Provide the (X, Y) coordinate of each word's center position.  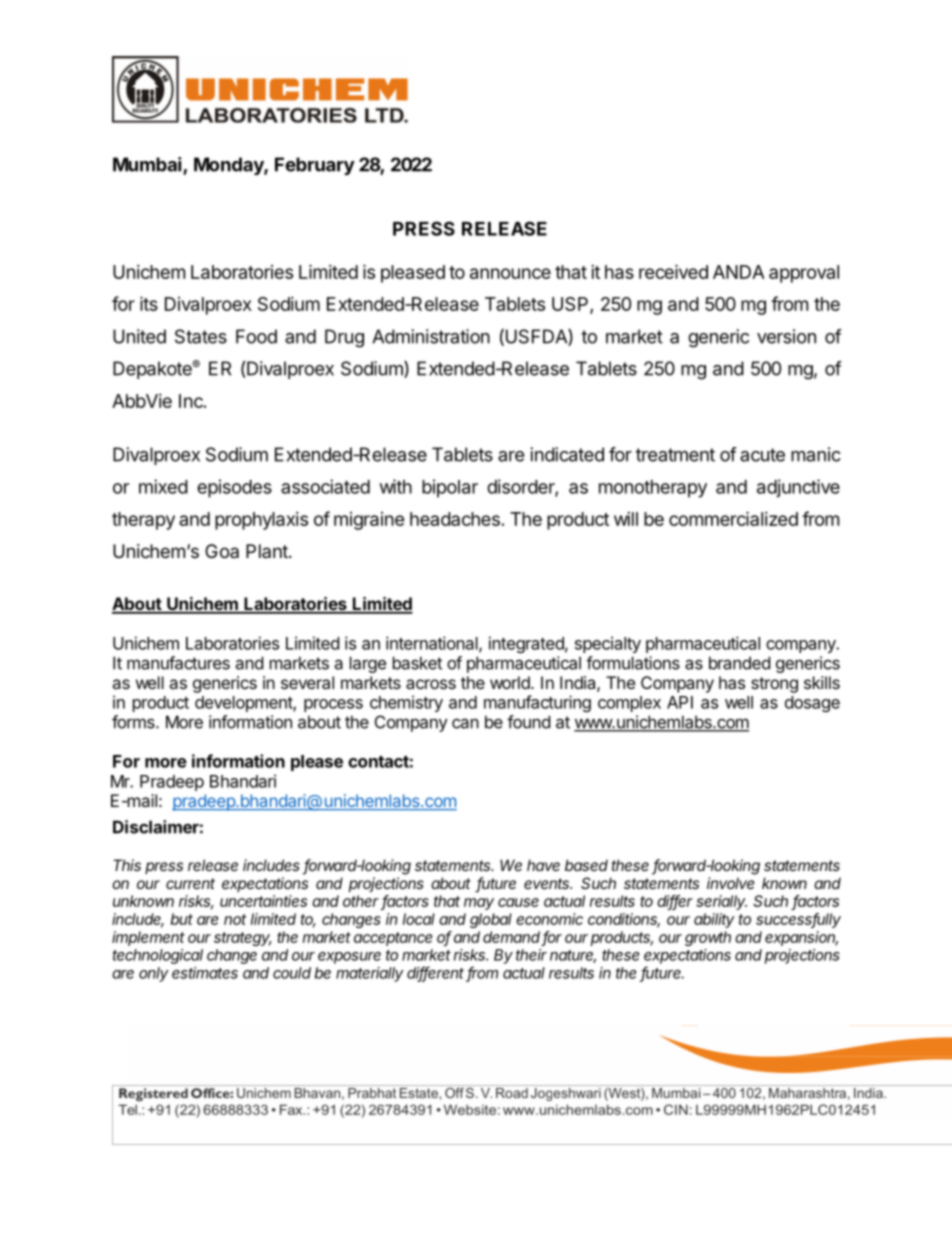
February (315, 166)
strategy (243, 939)
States (201, 336)
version (786, 336)
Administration (431, 336)
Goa (222, 551)
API (680, 702)
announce (510, 273)
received (673, 271)
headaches (455, 519)
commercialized (733, 518)
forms (134, 722)
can (465, 723)
